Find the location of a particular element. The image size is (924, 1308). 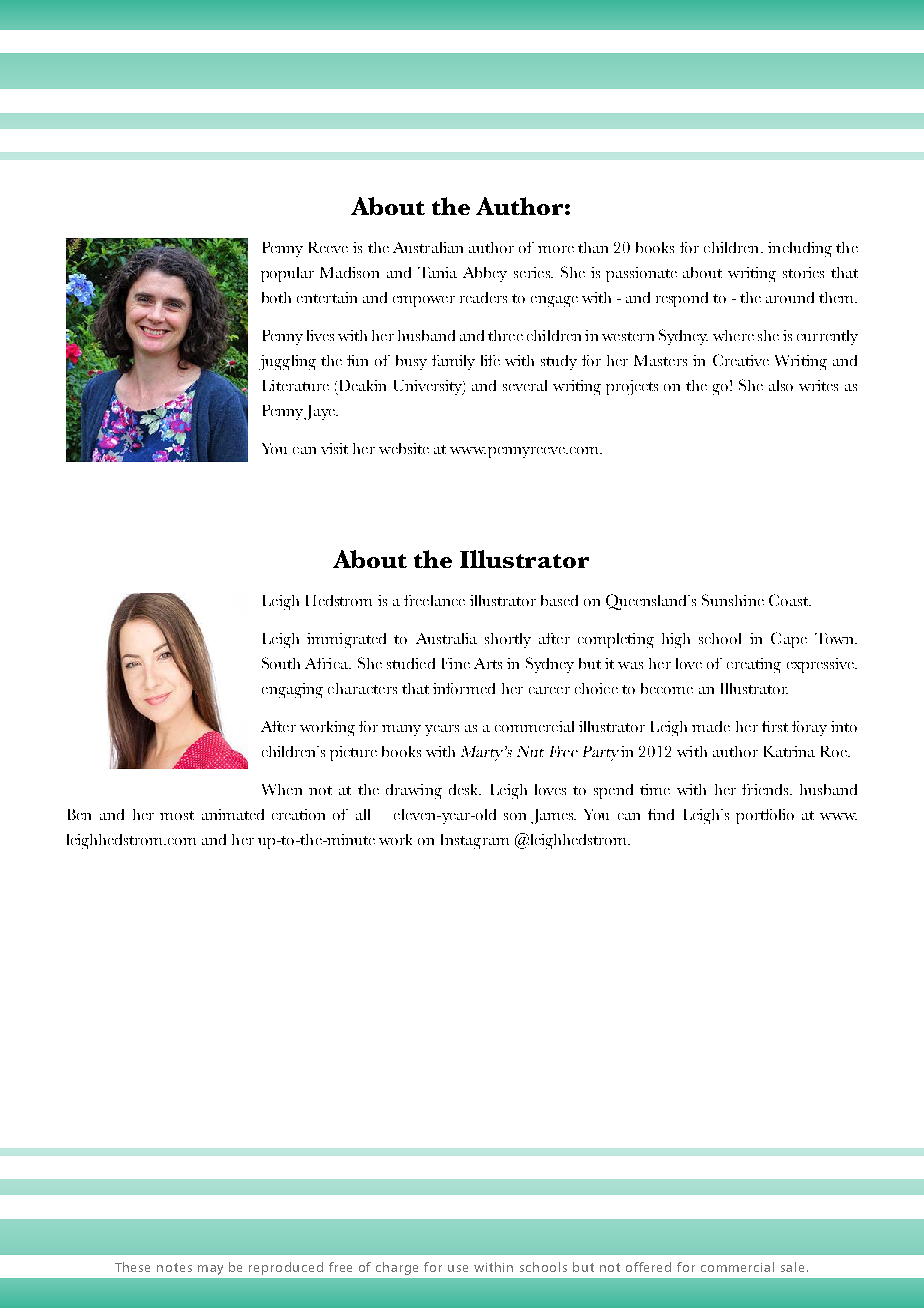

most is located at coordinates (177, 815).
